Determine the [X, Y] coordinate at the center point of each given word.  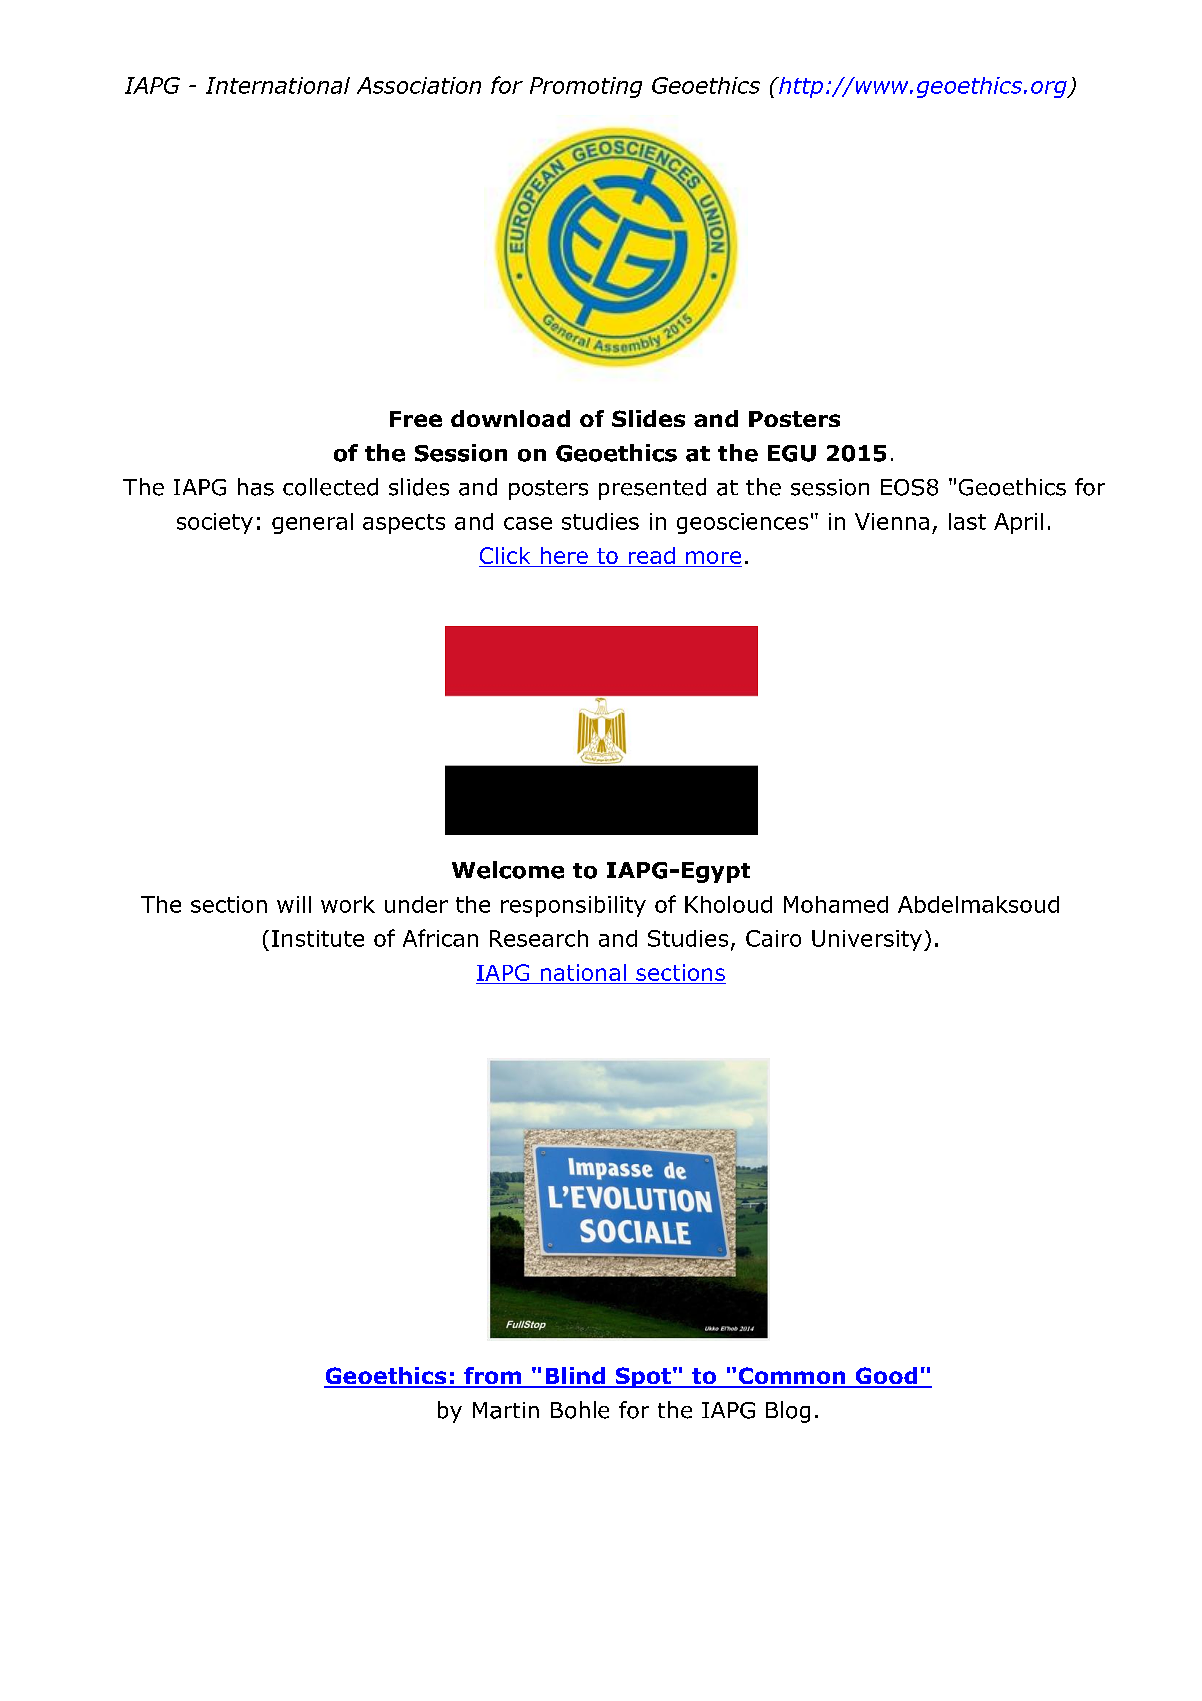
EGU [792, 453]
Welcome [508, 870]
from [493, 1377]
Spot [643, 1377]
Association [419, 85]
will [294, 904]
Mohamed [836, 904]
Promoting [586, 87]
